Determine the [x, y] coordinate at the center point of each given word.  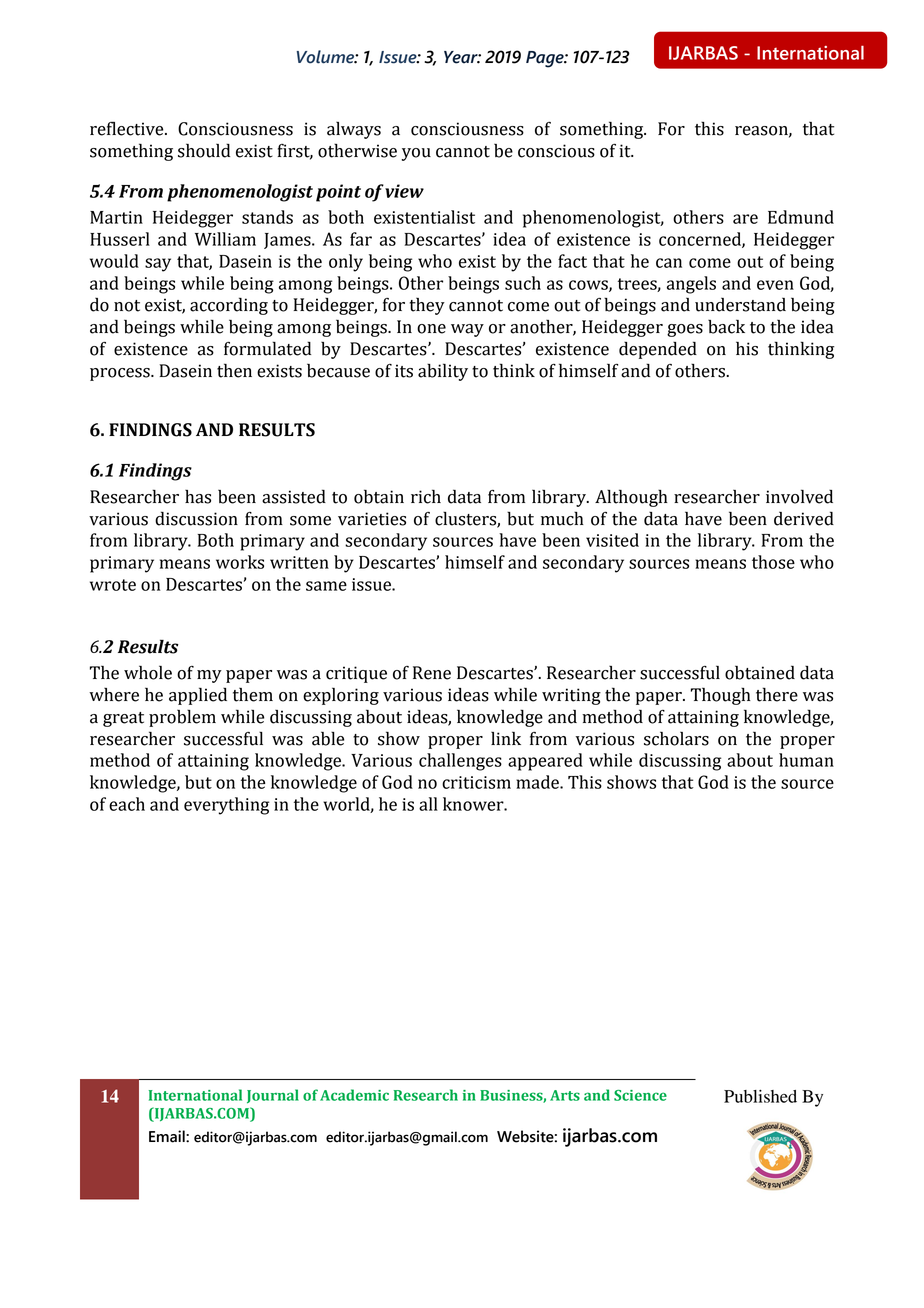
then [234, 370]
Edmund [801, 217]
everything [226, 806]
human [806, 760]
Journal [273, 1096]
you [416, 154]
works [240, 562]
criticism [476, 782]
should [204, 150]
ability [443, 372]
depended [658, 350]
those [773, 562]
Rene [432, 673]
